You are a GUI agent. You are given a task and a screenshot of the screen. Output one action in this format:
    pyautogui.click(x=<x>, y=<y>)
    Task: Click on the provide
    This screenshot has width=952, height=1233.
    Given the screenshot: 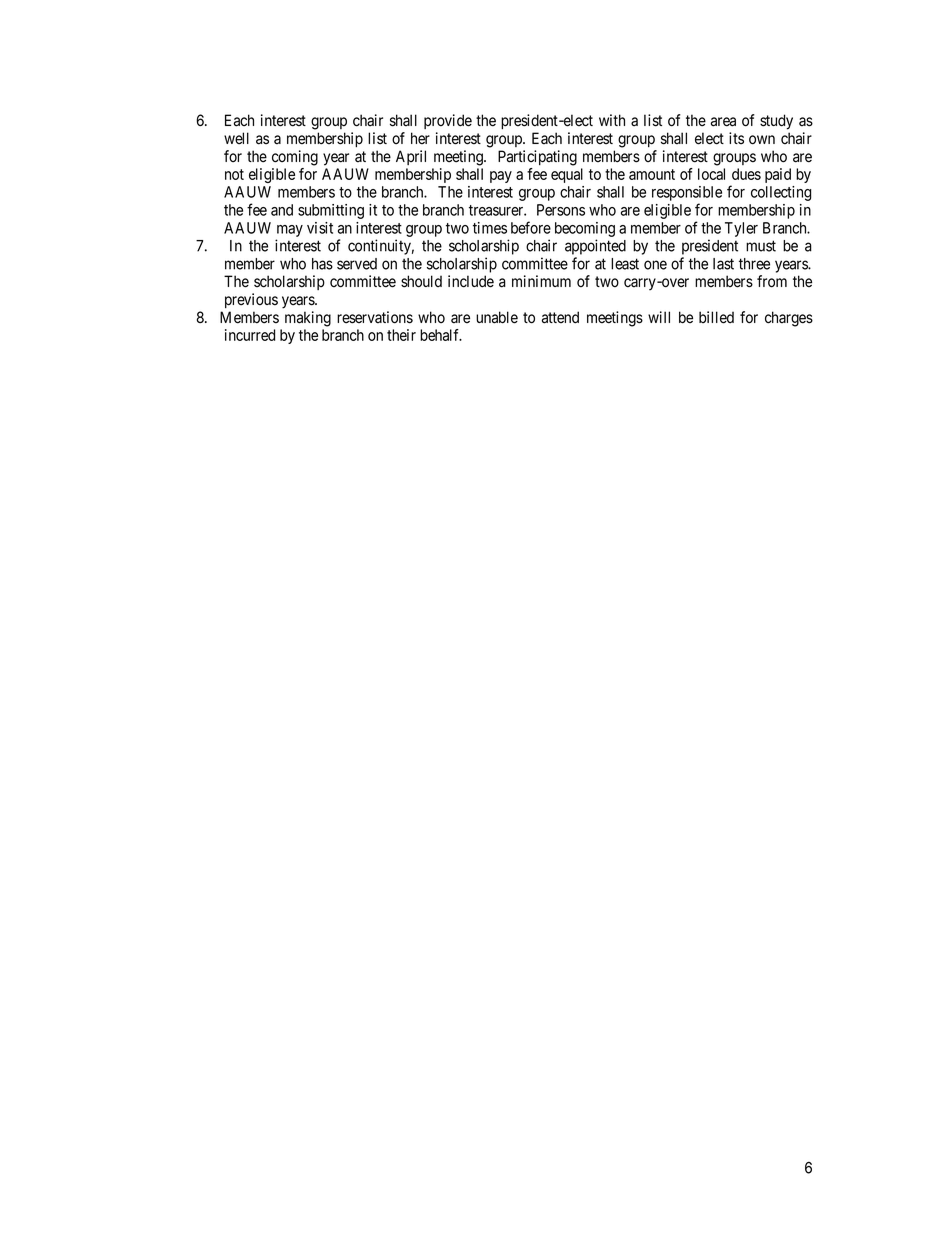 What is the action you would take?
    pyautogui.click(x=448, y=121)
